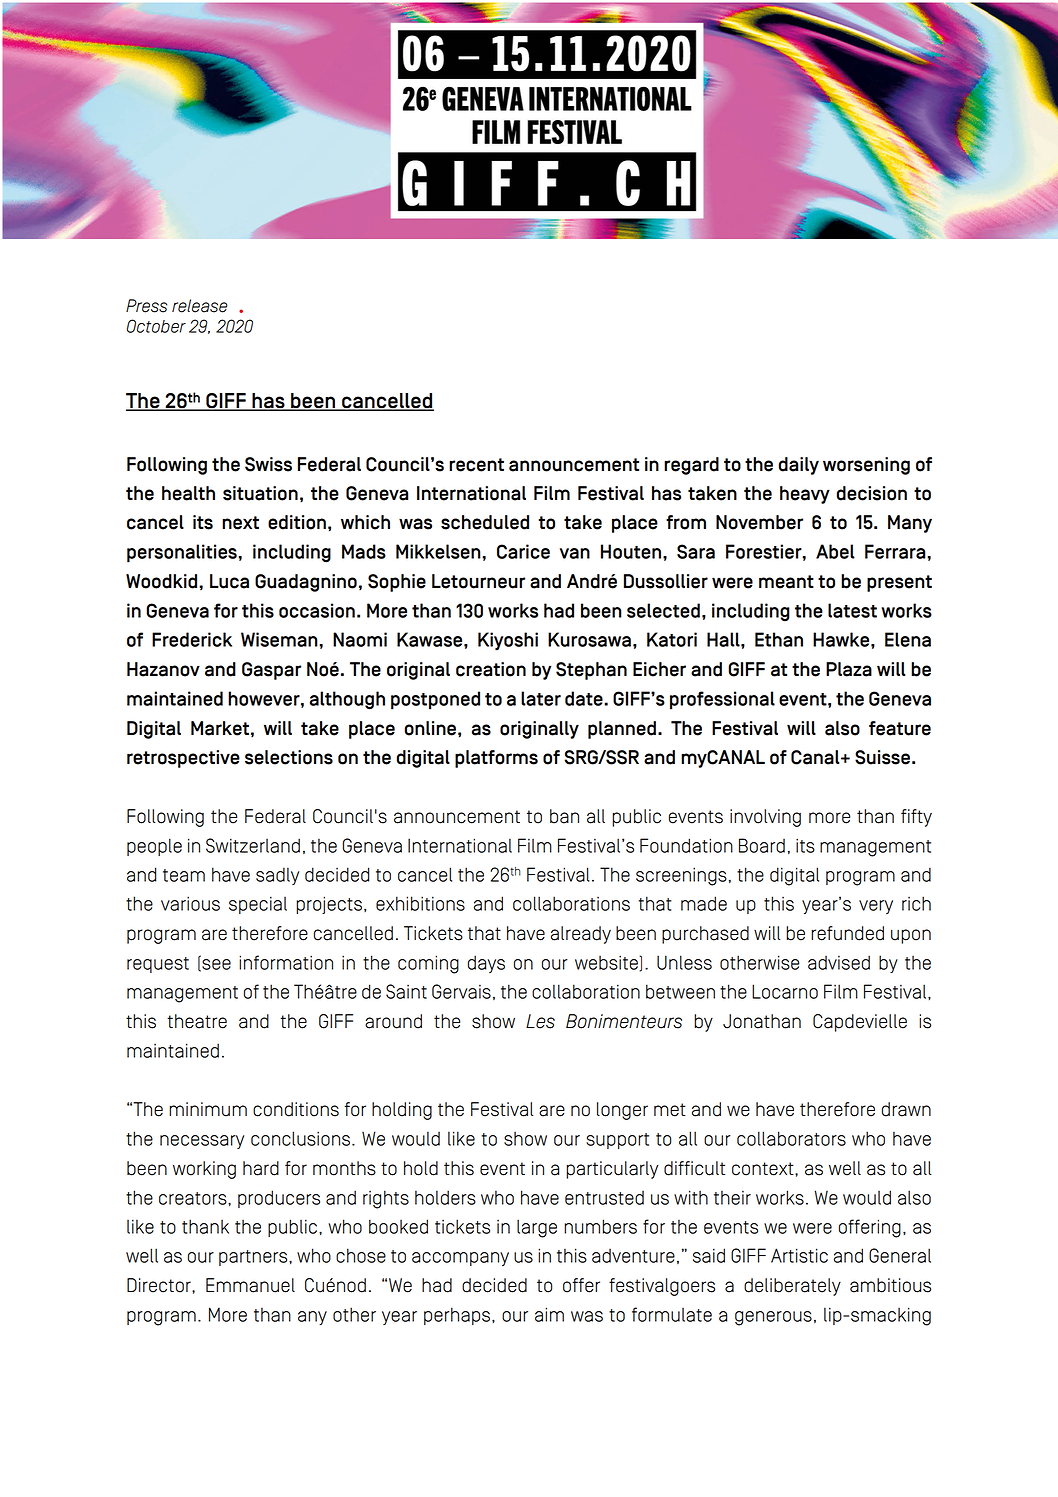  I want to click on Switzerland, so click(253, 845).
